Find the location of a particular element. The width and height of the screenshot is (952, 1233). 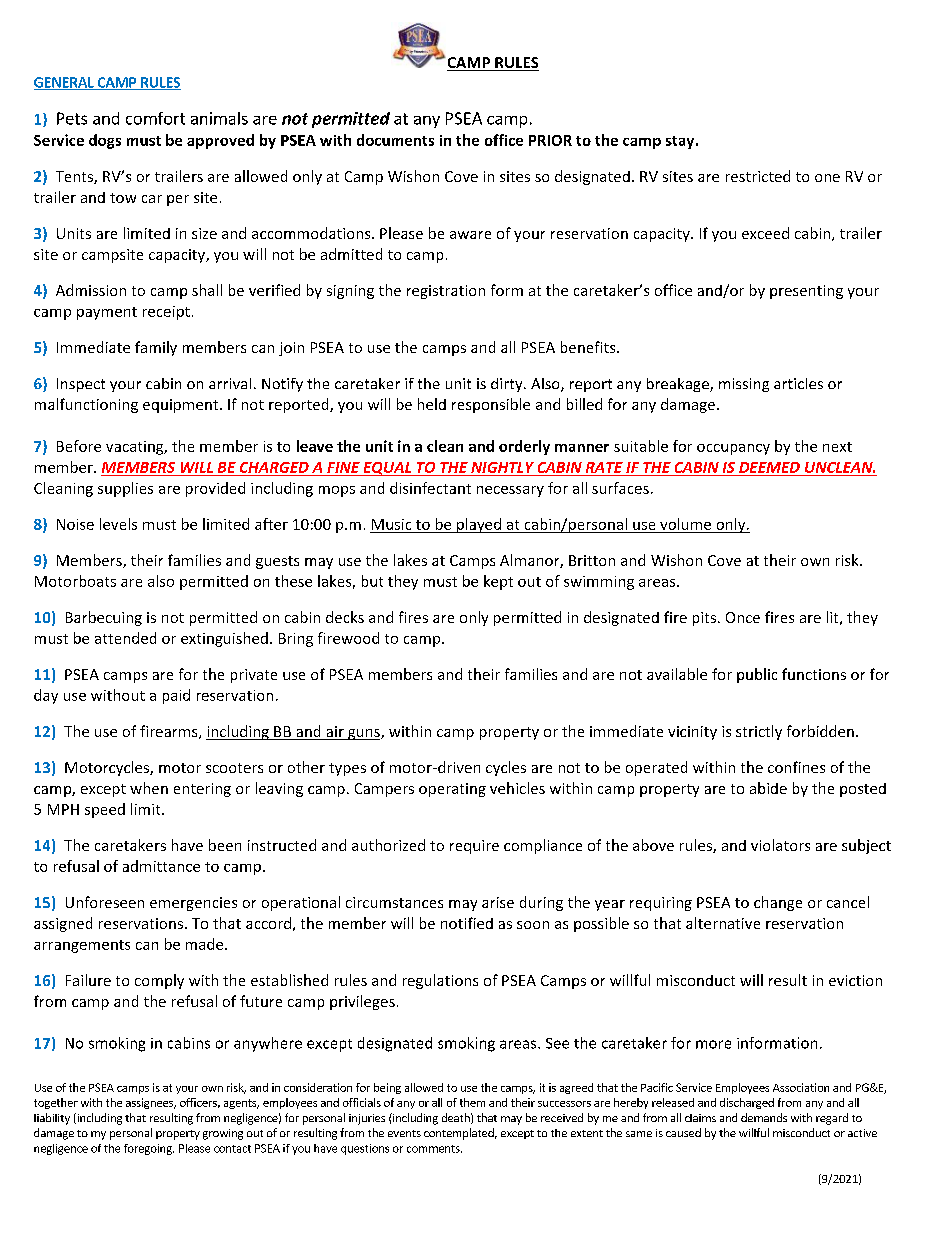

demands is located at coordinates (764, 1117).
